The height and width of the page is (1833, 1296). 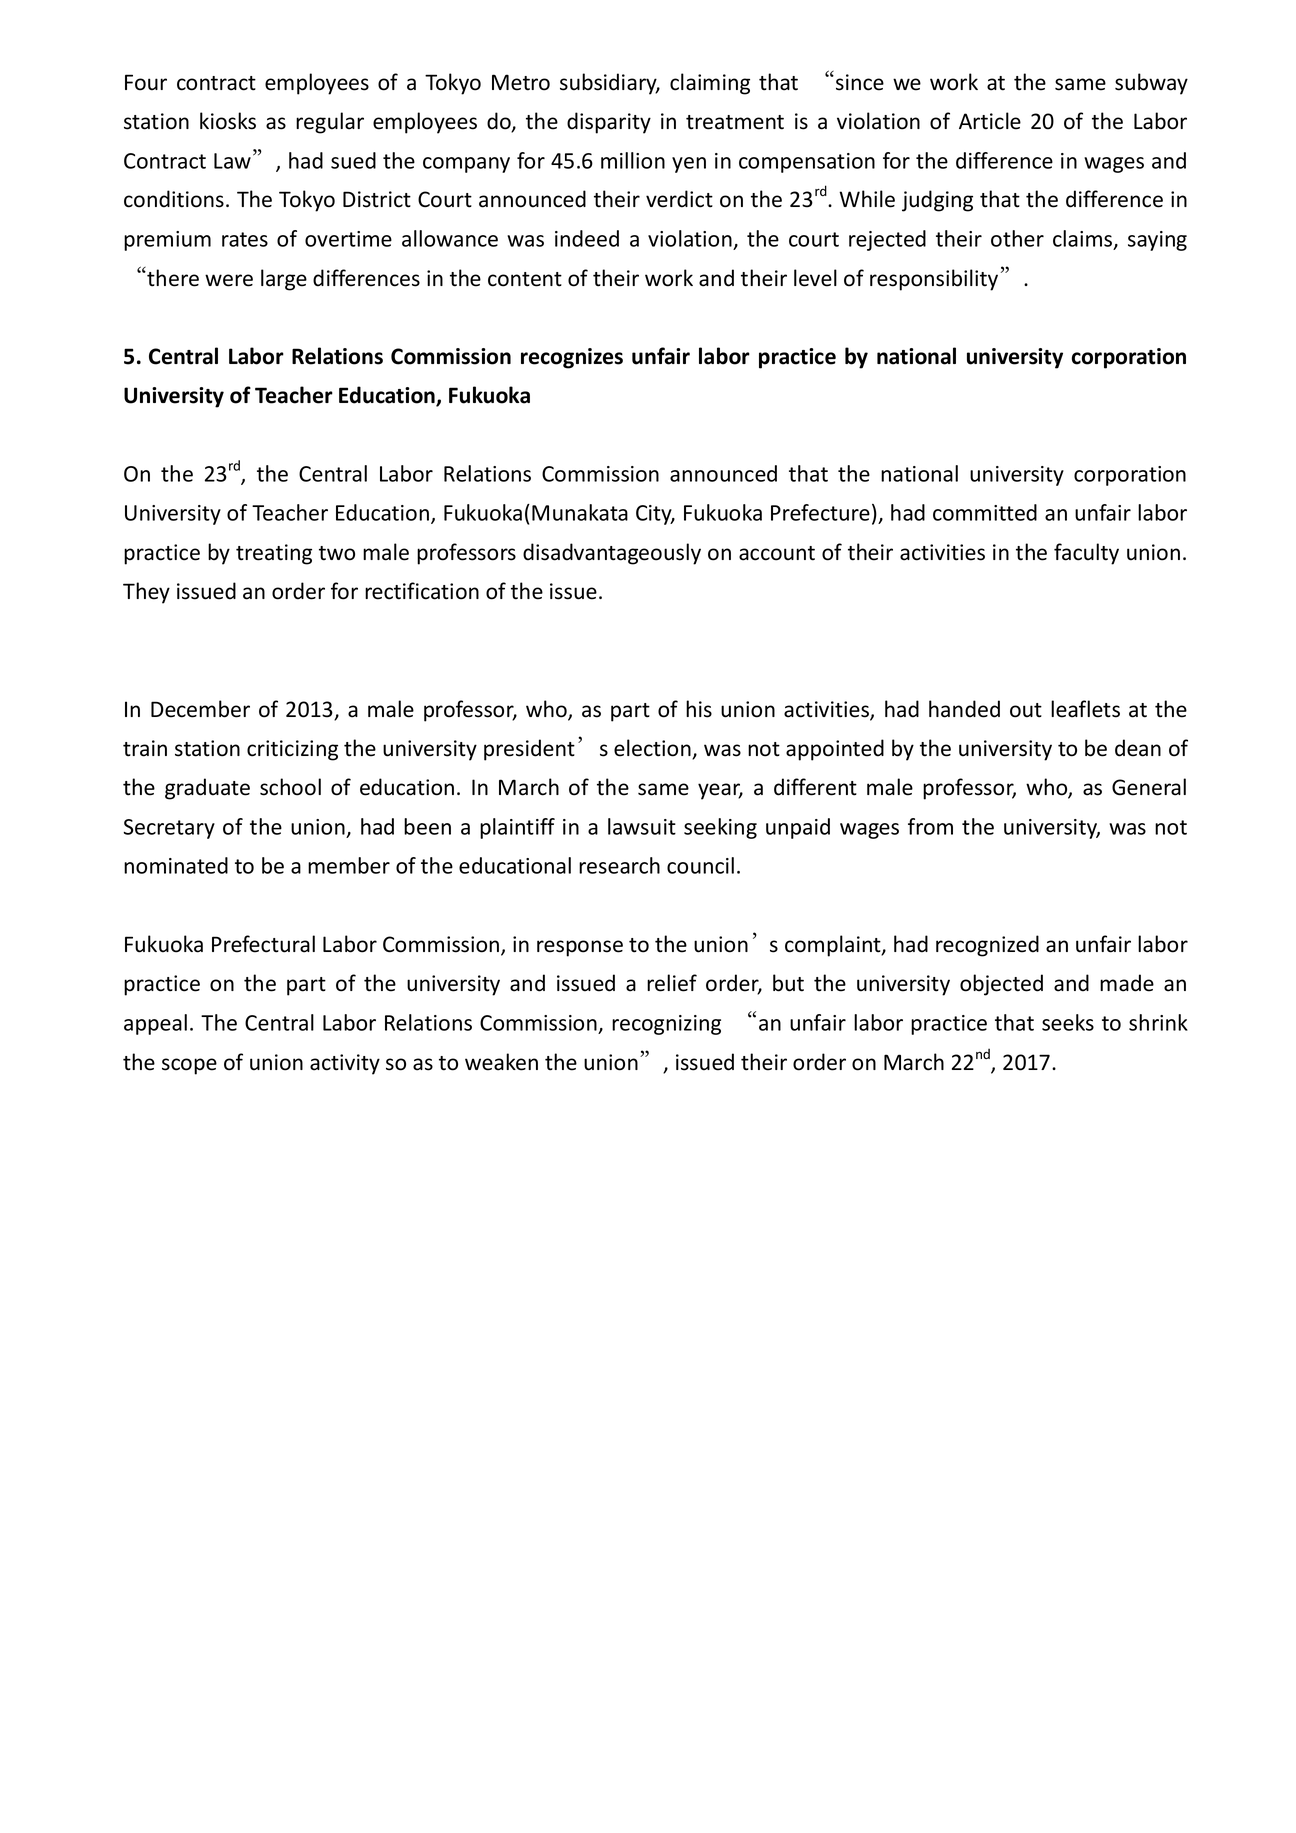 I want to click on disparity, so click(x=609, y=123).
